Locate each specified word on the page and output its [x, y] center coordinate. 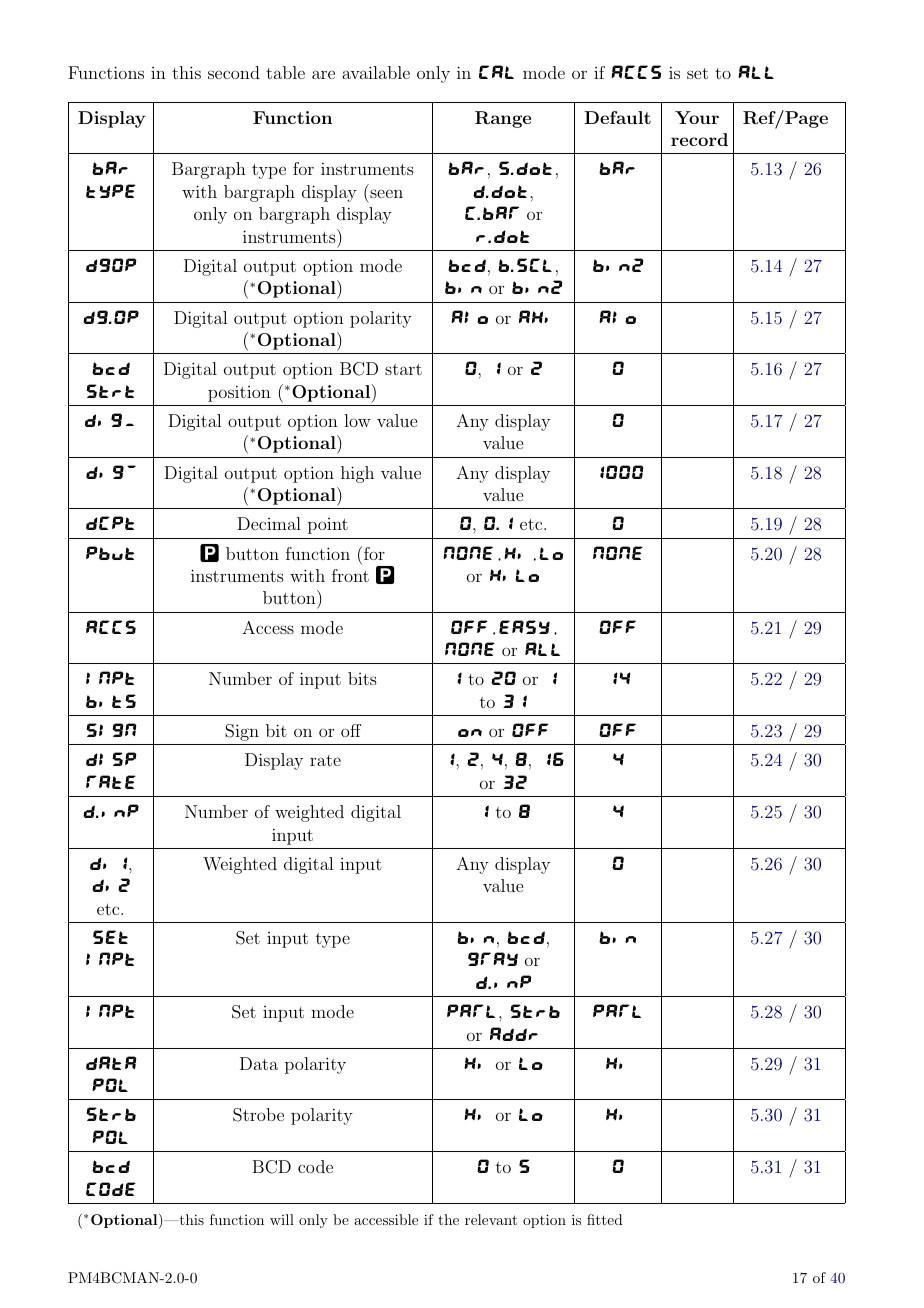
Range [503, 119]
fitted [605, 1219]
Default [617, 117]
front [350, 575]
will [282, 1219]
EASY [524, 627]
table [285, 72]
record [699, 139]
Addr [514, 1034]
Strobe [258, 1115]
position [239, 393]
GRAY [493, 959]
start [403, 369]
